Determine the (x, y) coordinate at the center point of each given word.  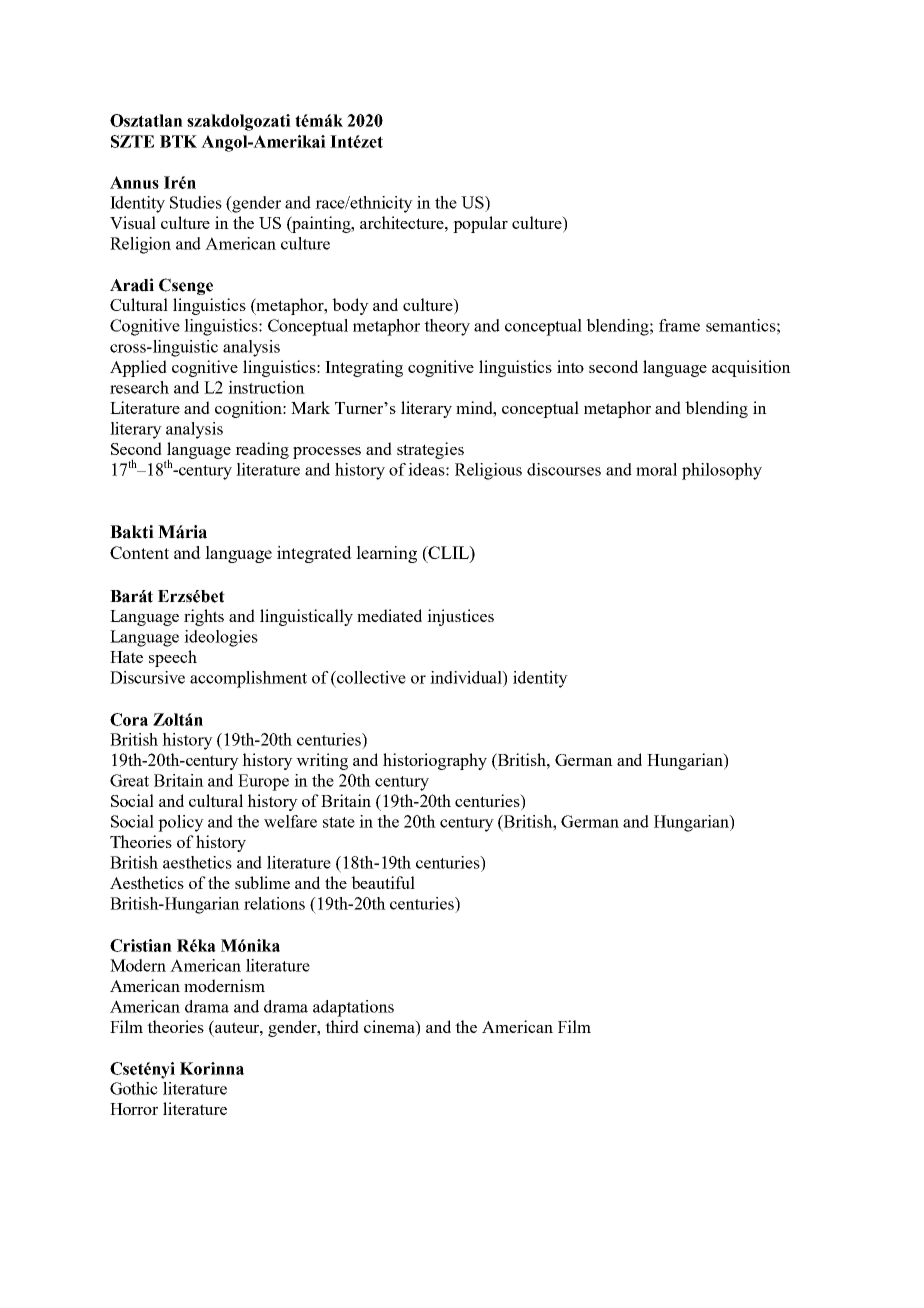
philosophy (722, 471)
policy (181, 823)
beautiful (383, 882)
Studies (196, 202)
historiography (435, 761)
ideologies (221, 638)
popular (480, 224)
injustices (460, 617)
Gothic (134, 1088)
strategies (430, 450)
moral (656, 469)
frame (679, 325)
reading (262, 450)
